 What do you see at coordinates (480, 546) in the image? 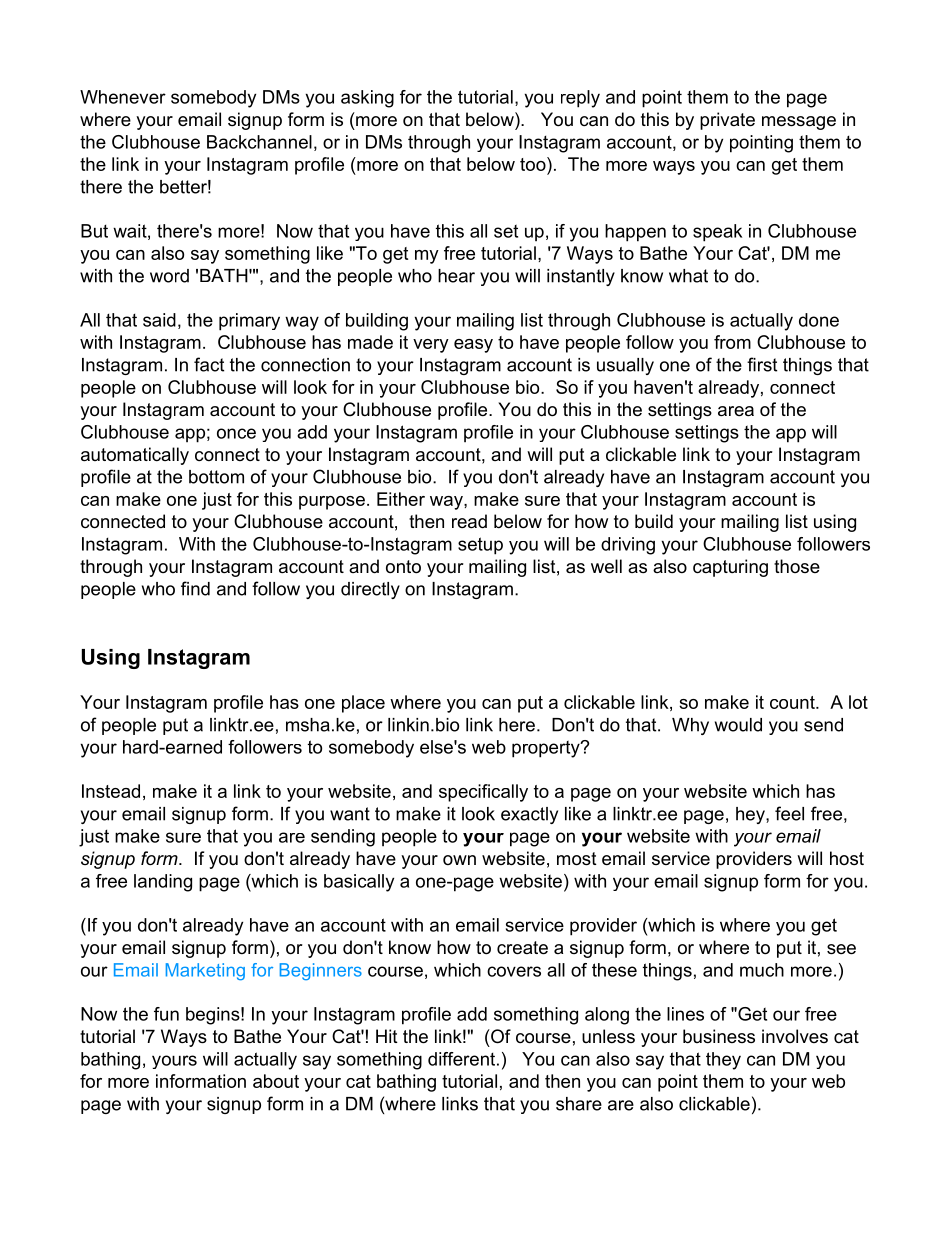
I see `setup` at bounding box center [480, 546].
